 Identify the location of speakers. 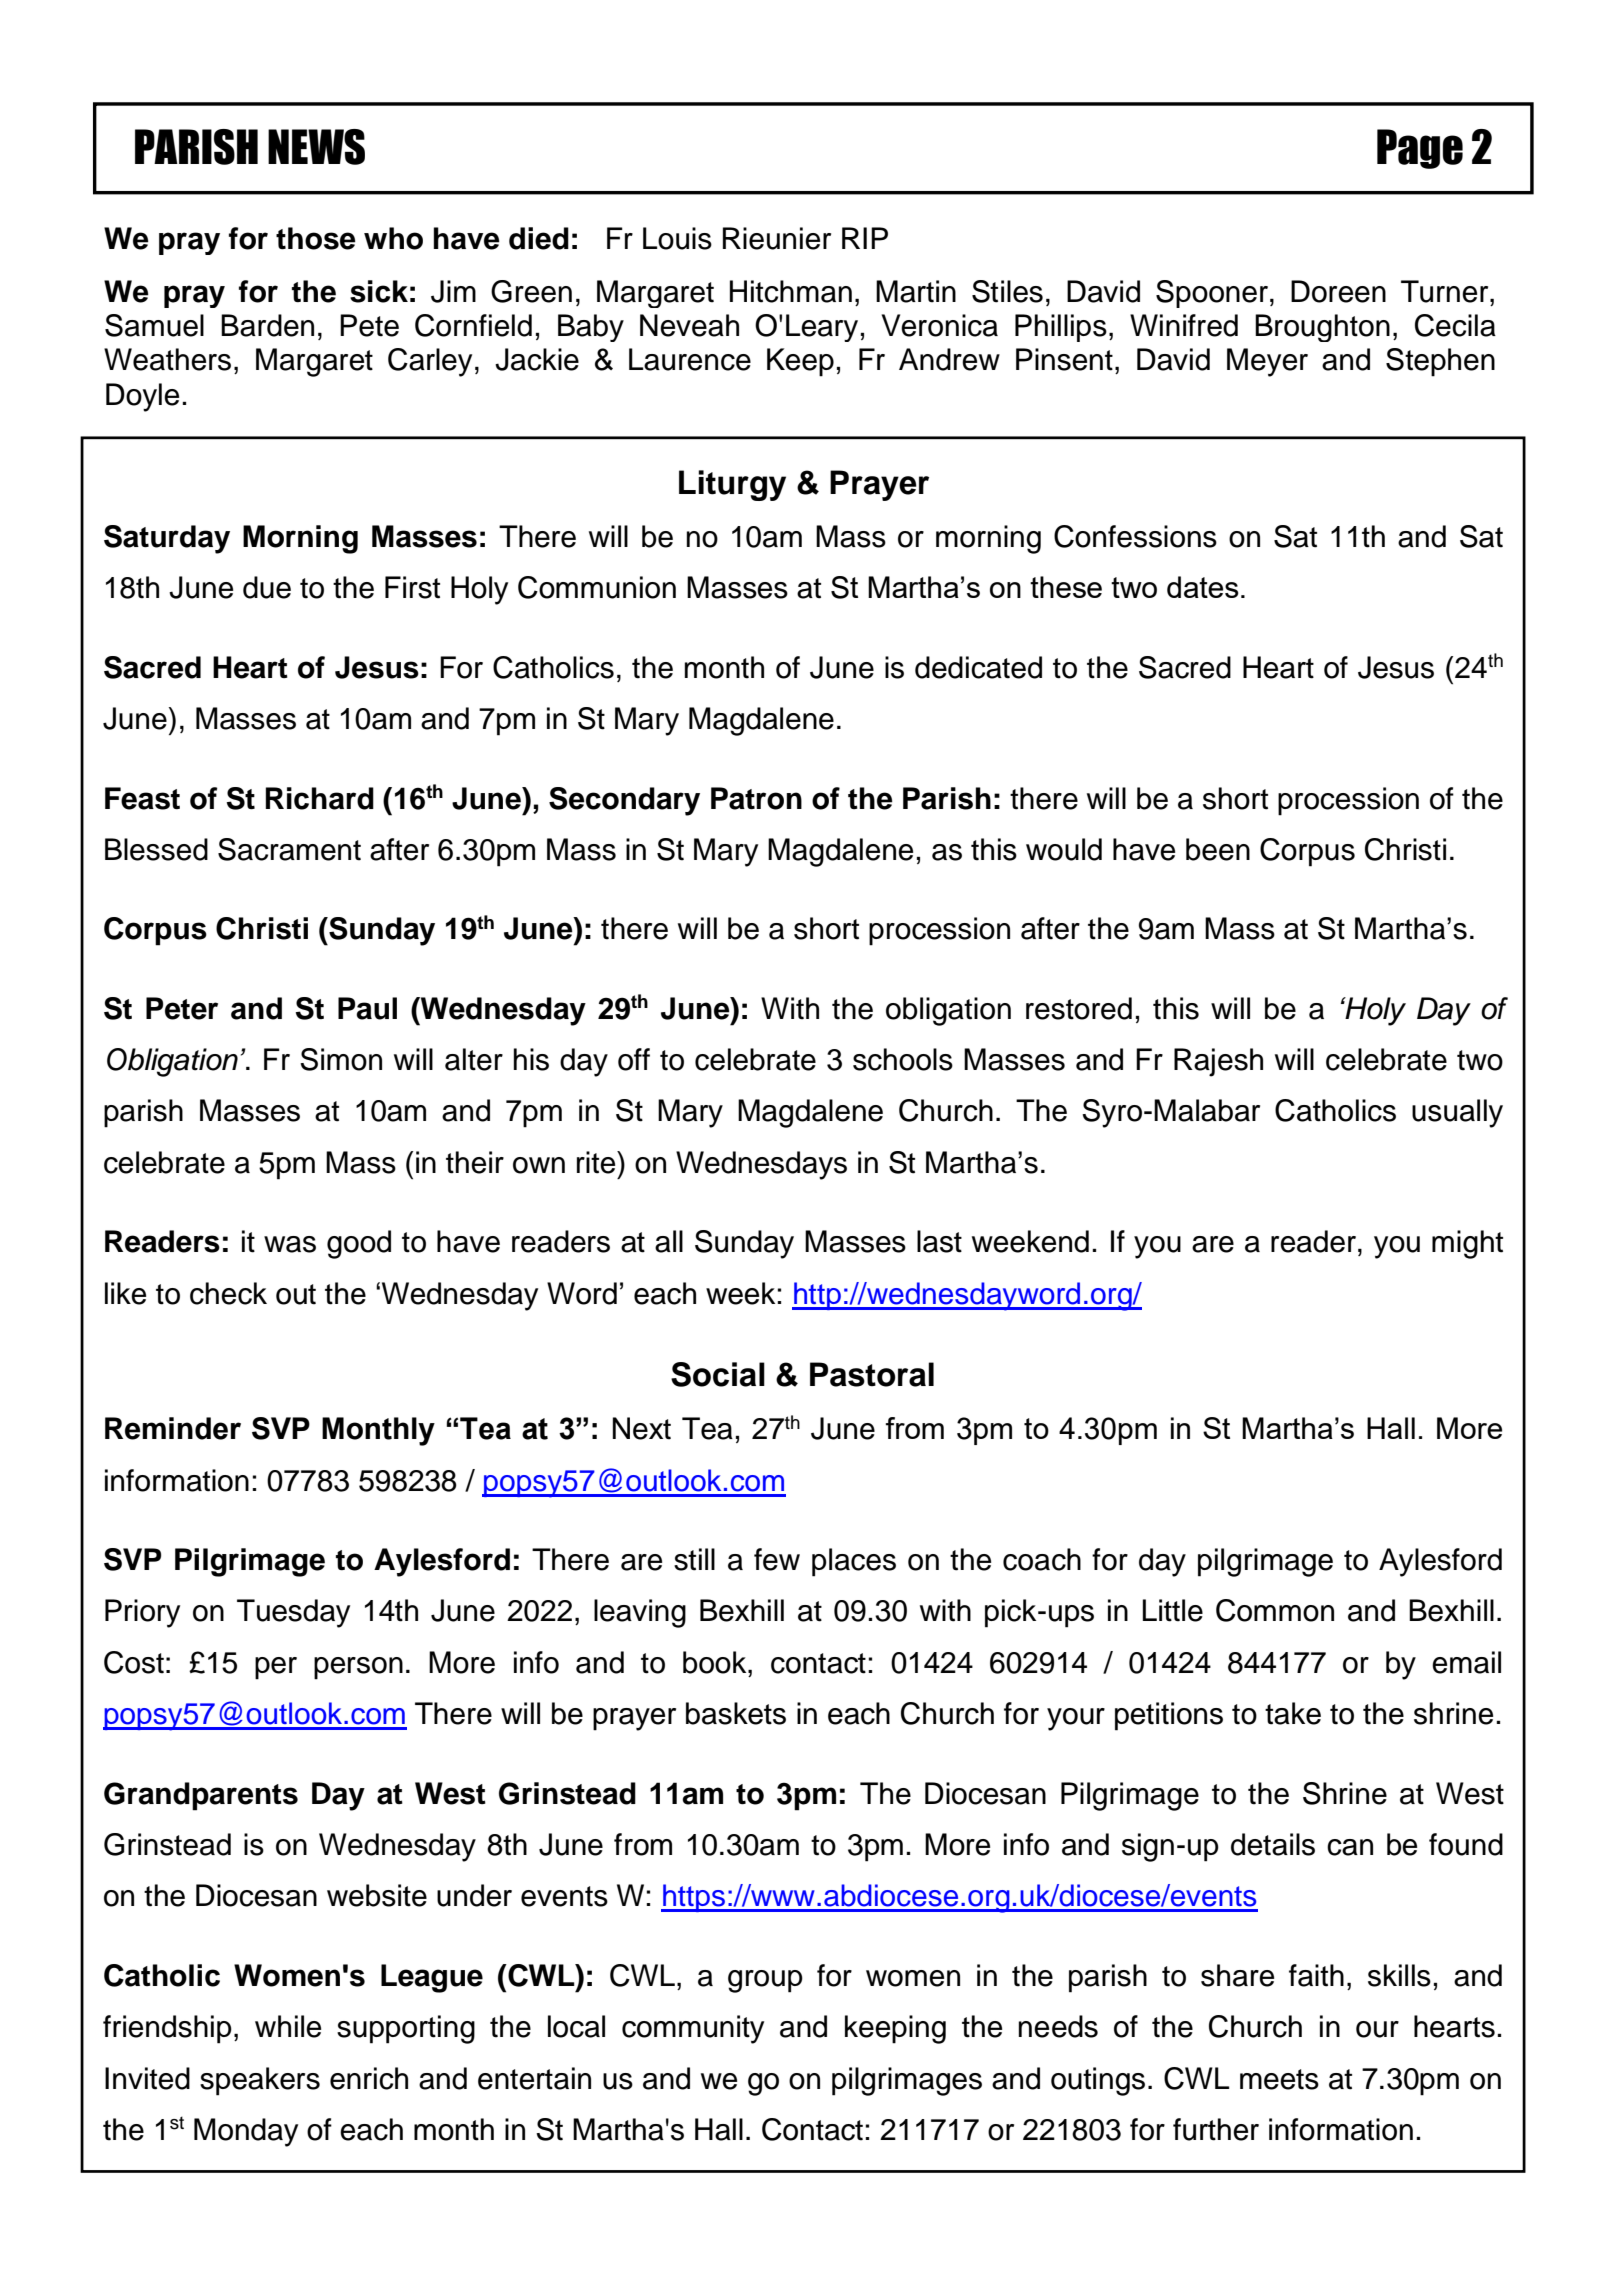
(260, 2081).
